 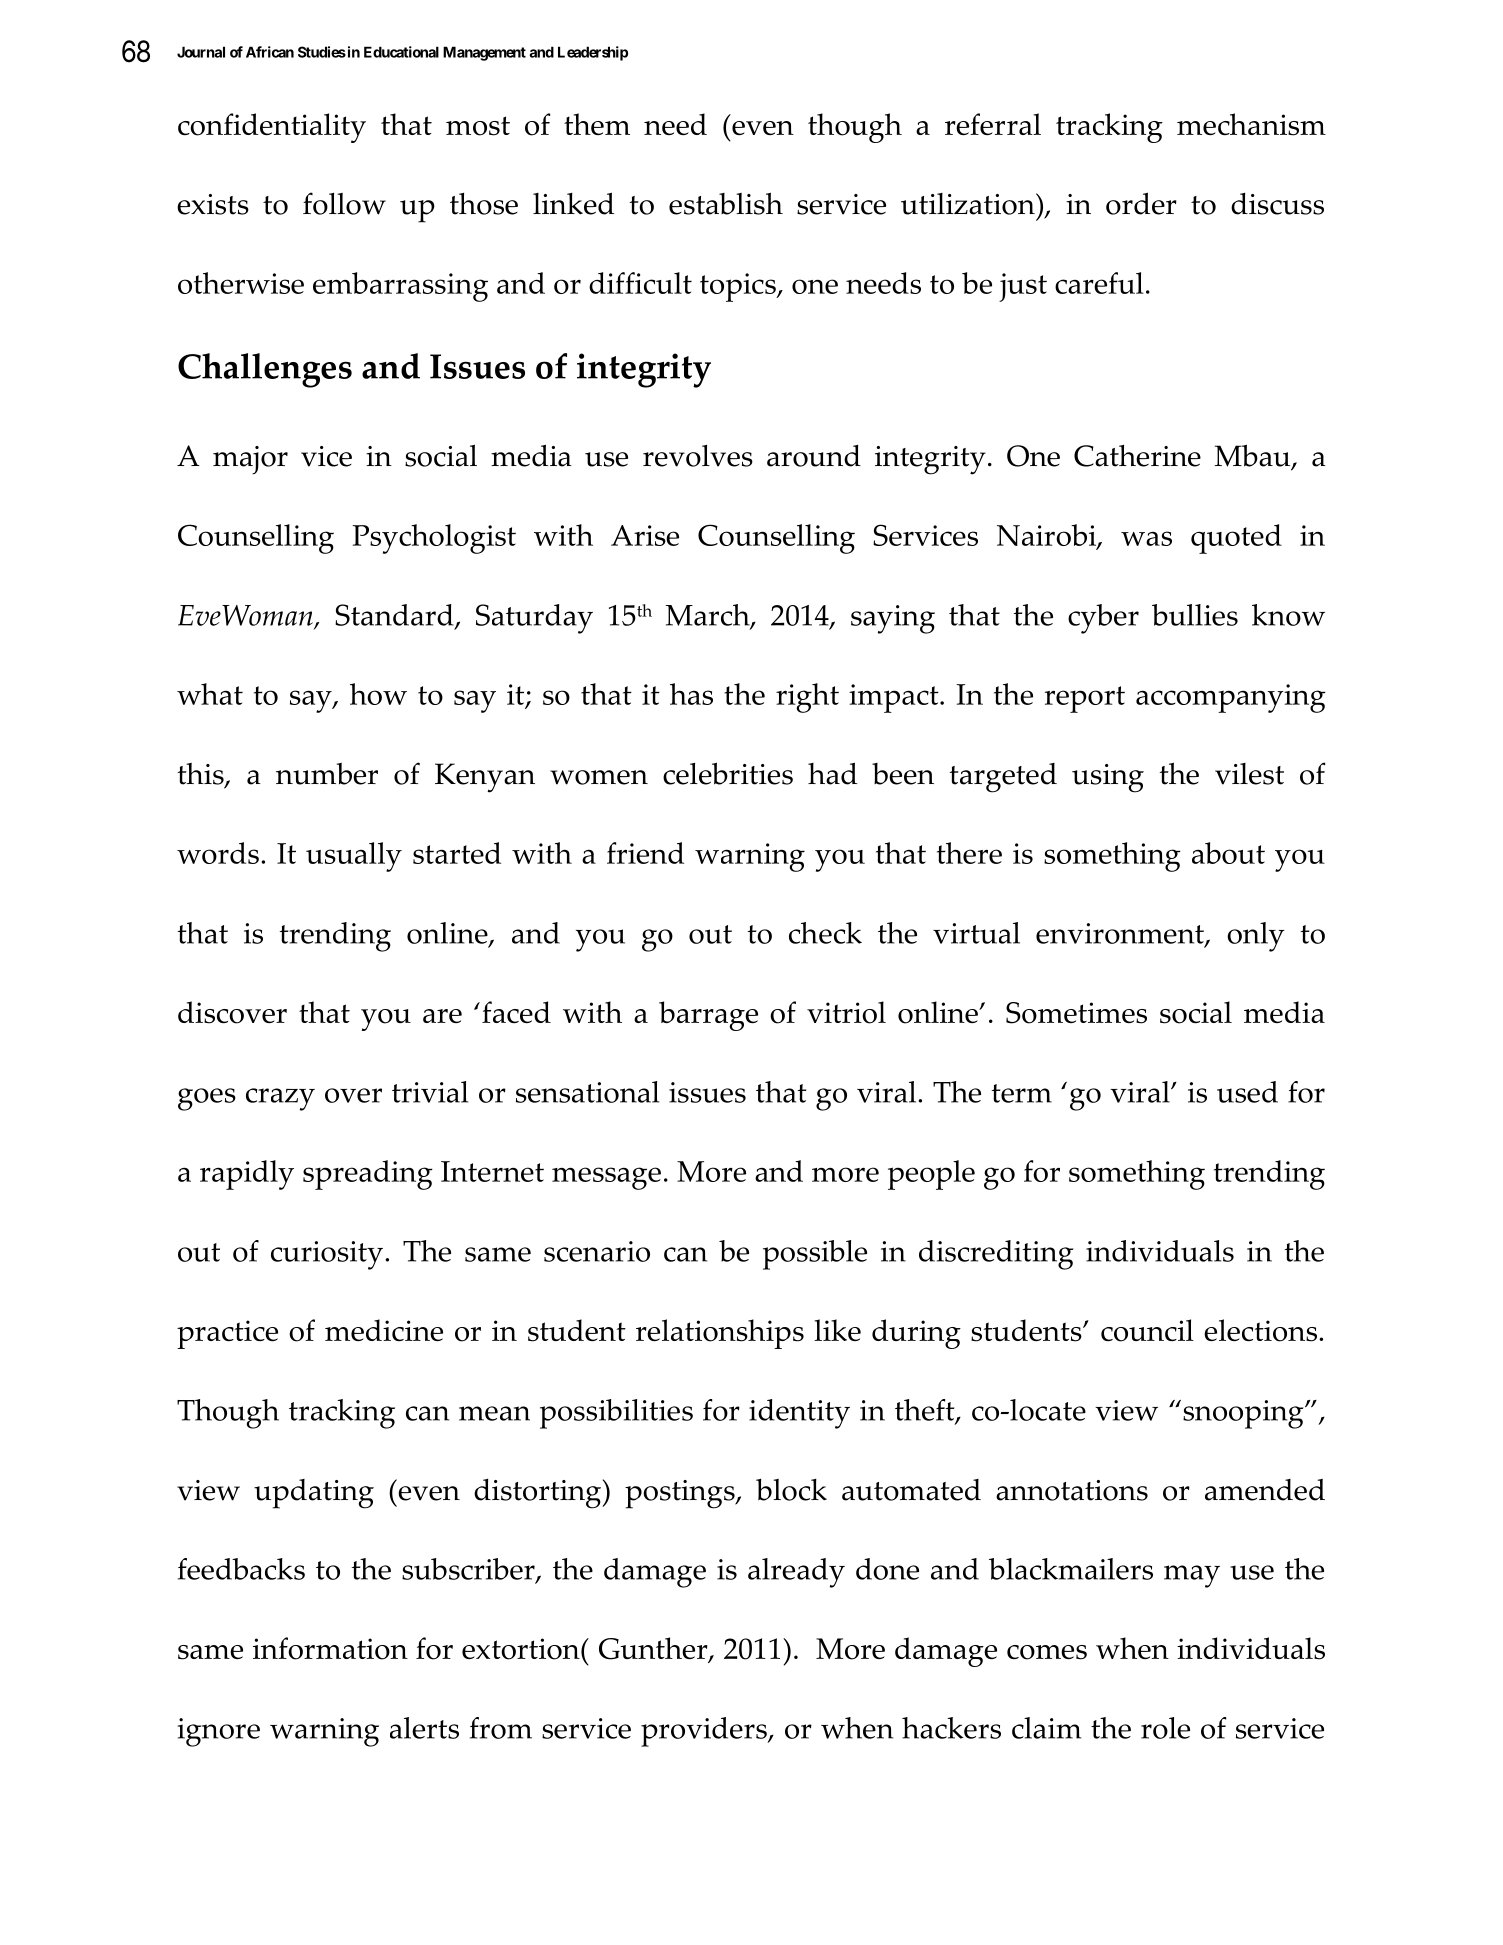 What do you see at coordinates (1251, 124) in the screenshot?
I see `mechanism` at bounding box center [1251, 124].
